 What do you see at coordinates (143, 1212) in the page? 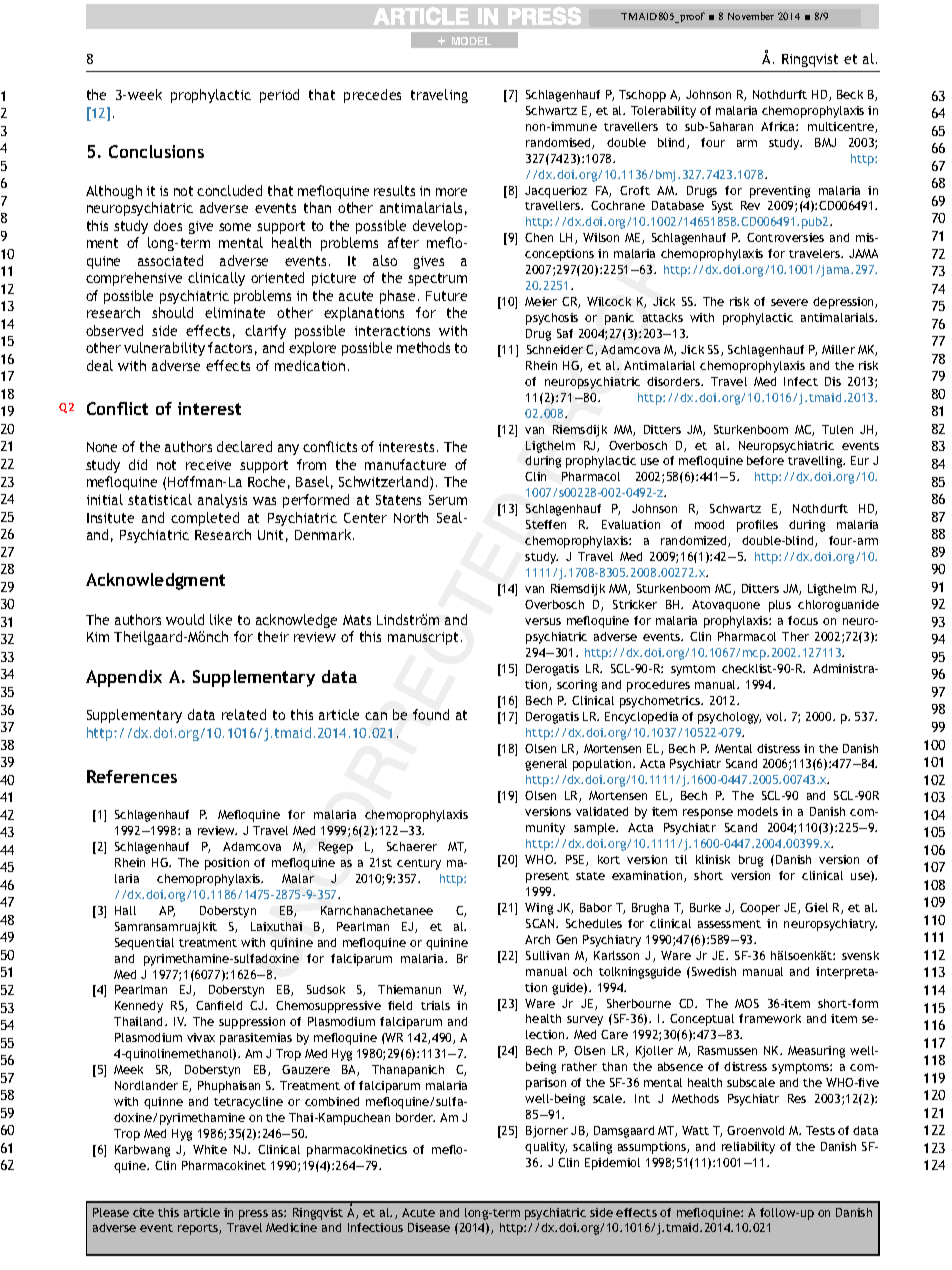
I see `cite` at bounding box center [143, 1212].
